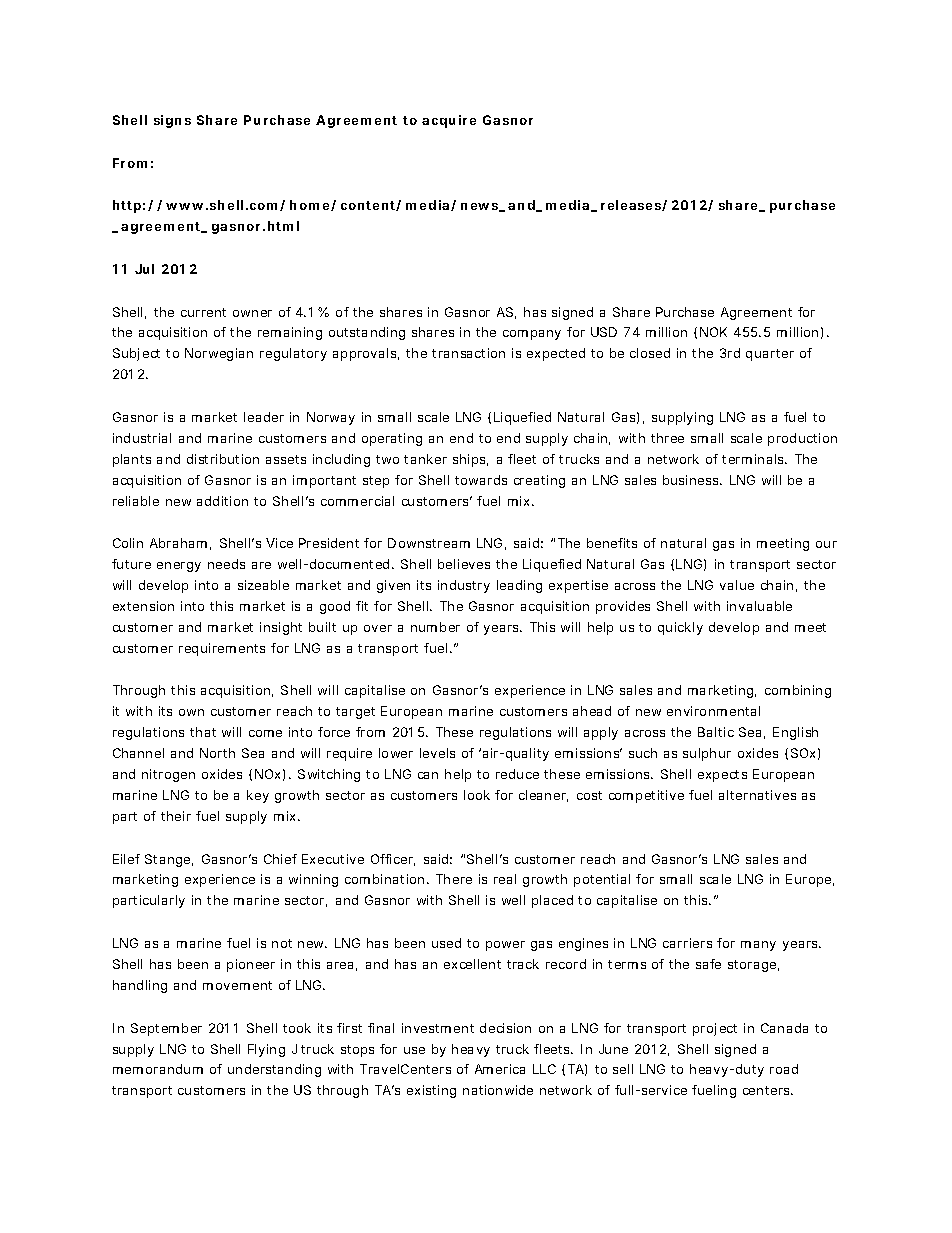  Describe the element at coordinates (481, 480) in the screenshot. I see `towards` at that location.
